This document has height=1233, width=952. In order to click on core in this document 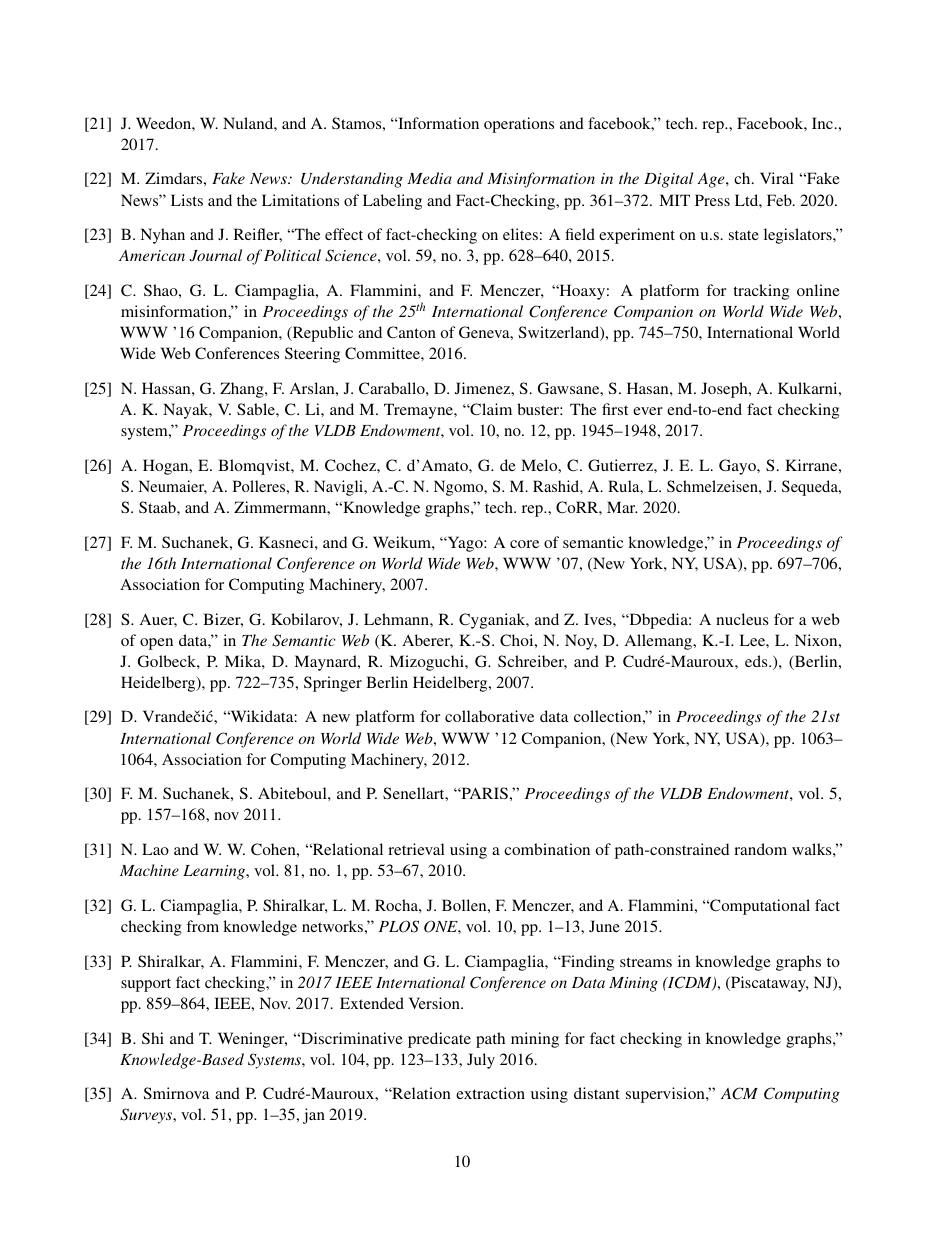, I will do `click(524, 544)`.
